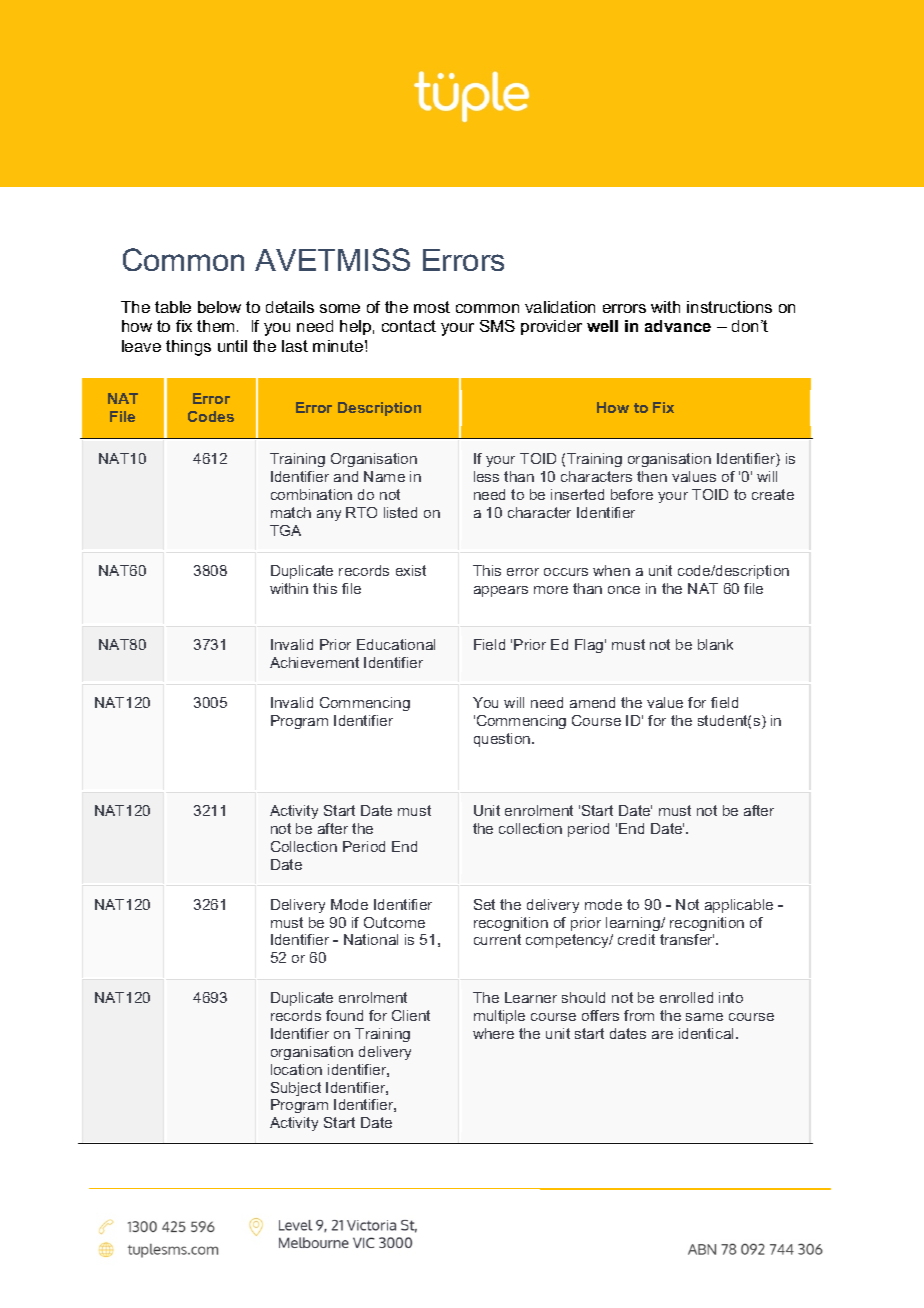  What do you see at coordinates (215, 326) in the page?
I see `them` at bounding box center [215, 326].
